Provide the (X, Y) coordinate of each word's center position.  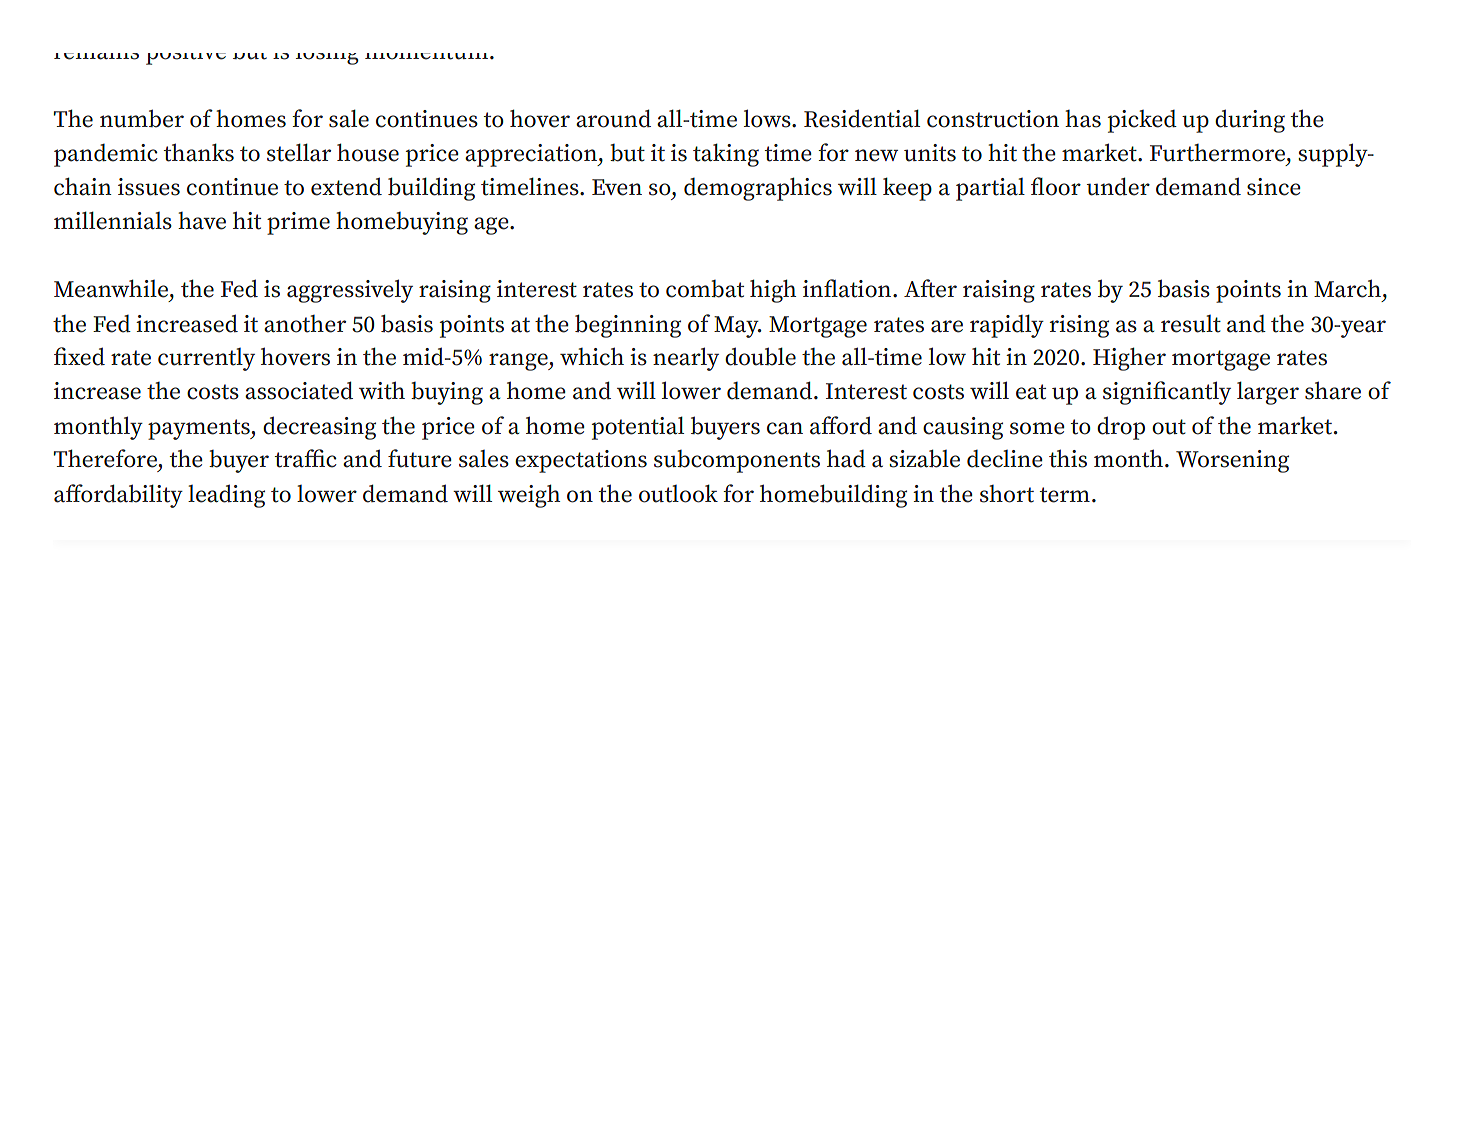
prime (298, 223)
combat (705, 289)
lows (768, 118)
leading (226, 496)
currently (206, 359)
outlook (678, 493)
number (142, 118)
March (1347, 288)
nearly (686, 359)
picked (1142, 121)
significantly (1167, 393)
